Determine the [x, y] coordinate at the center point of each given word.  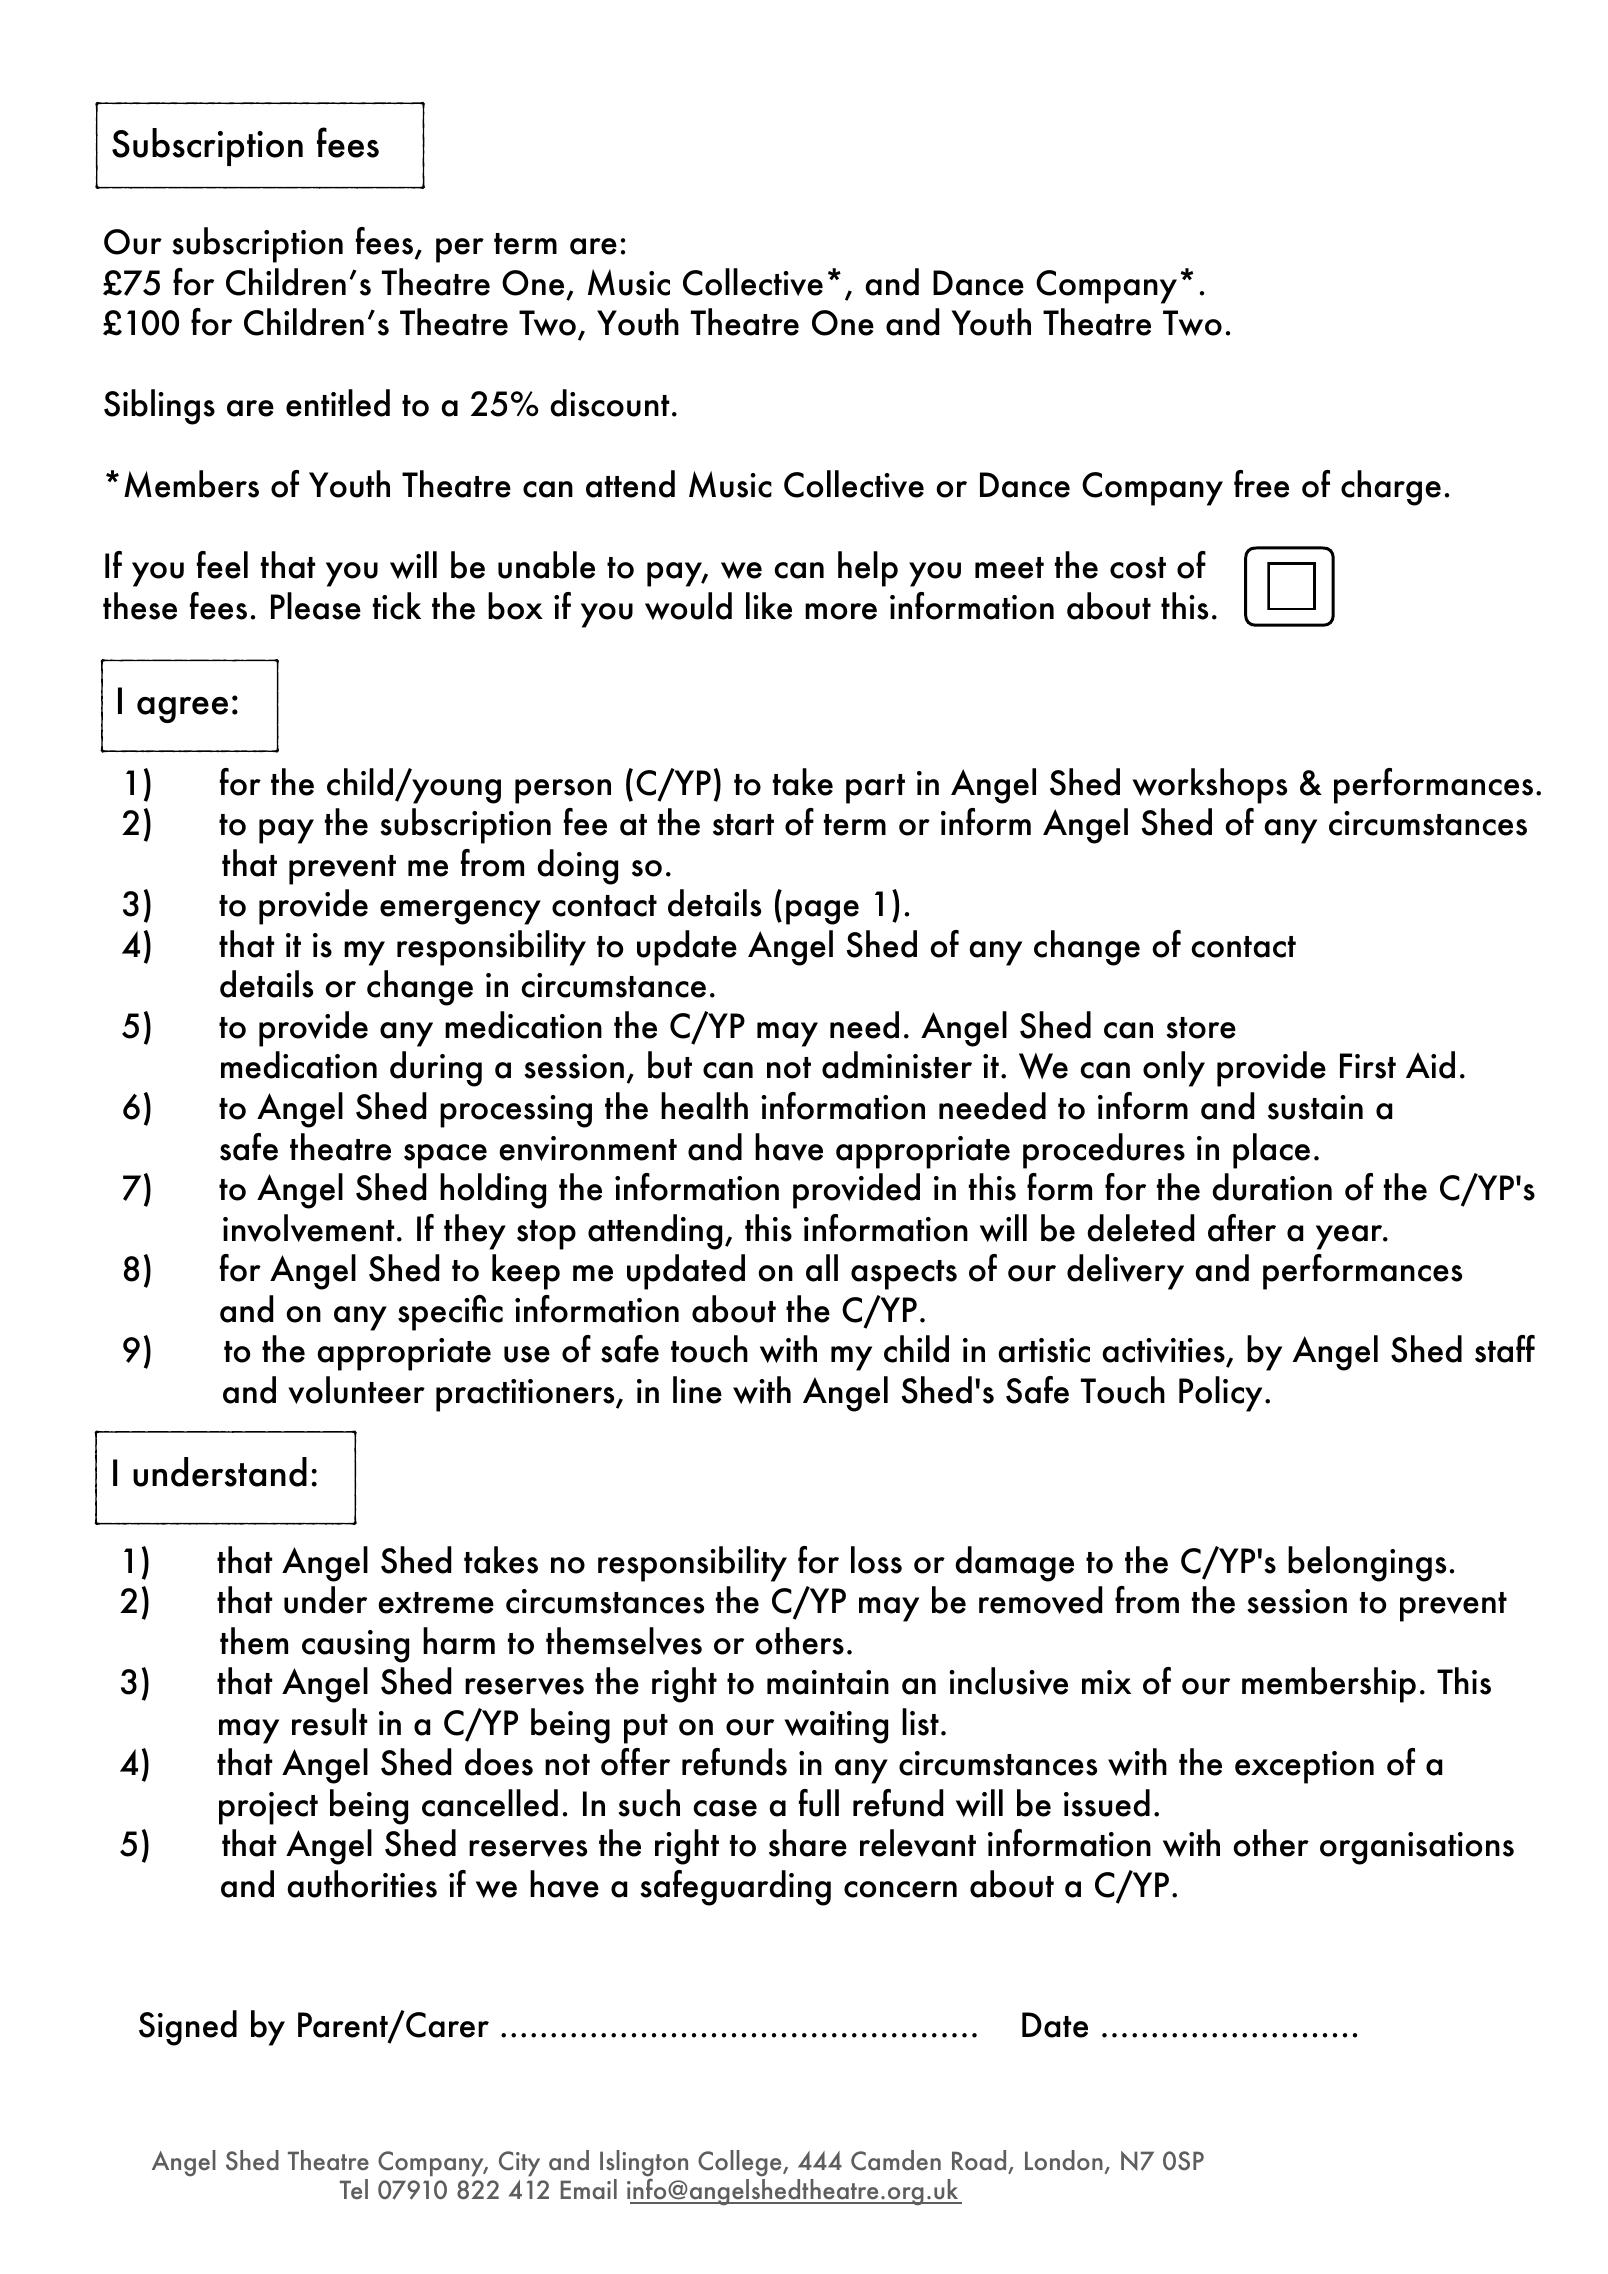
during [436, 1069]
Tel [354, 2189]
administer [897, 1065]
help [868, 569]
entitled [338, 403]
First [1368, 1066]
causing [355, 1646]
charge [1391, 488]
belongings [1367, 1564]
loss [876, 1560]
